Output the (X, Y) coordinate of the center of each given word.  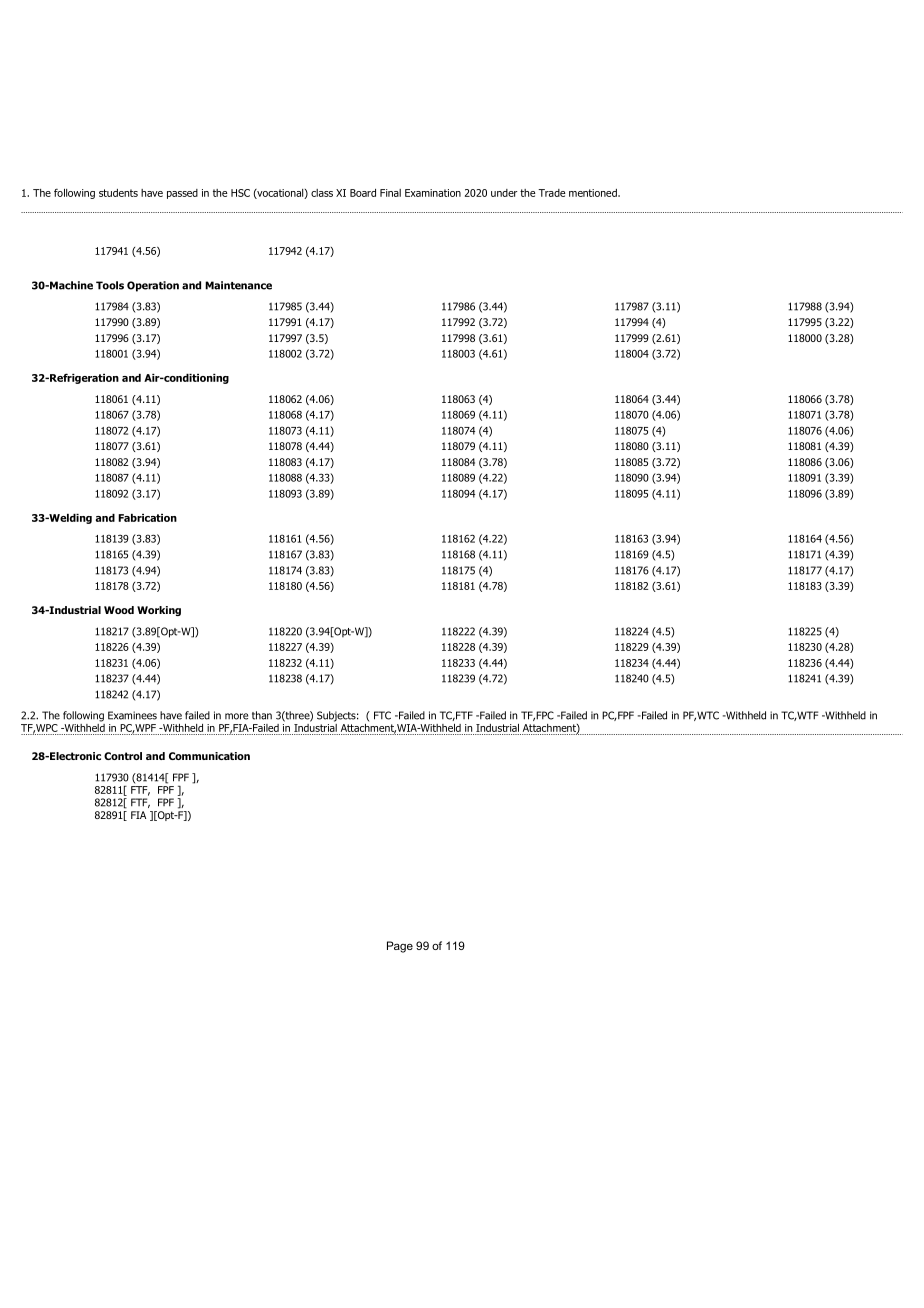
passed (182, 194)
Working (159, 611)
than (262, 715)
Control (123, 756)
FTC (382, 715)
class (322, 193)
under (504, 193)
